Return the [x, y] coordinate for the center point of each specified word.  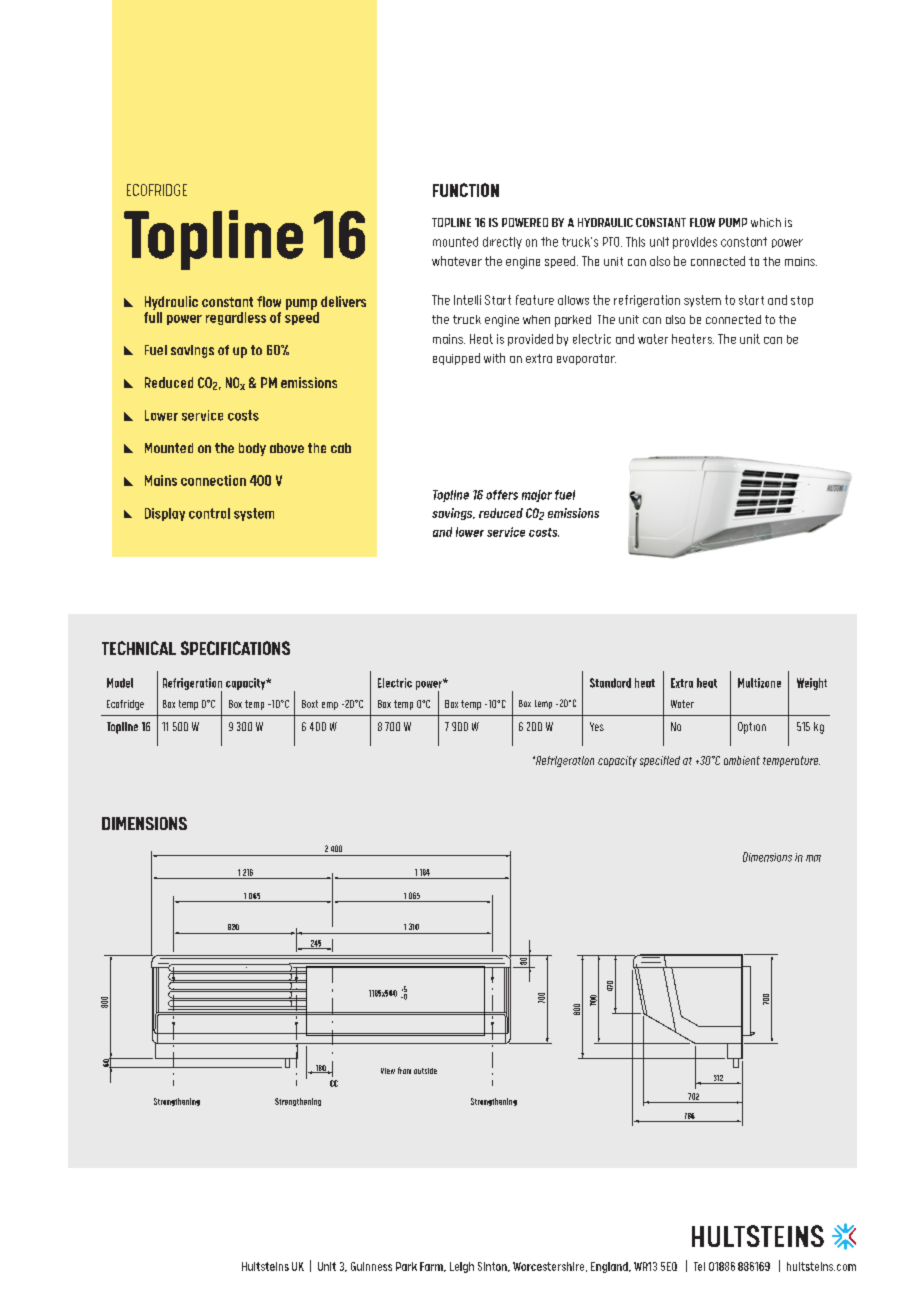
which [766, 222]
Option [752, 728]
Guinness [371, 1266]
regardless [236, 318]
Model [120, 683]
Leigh [462, 1267]
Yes [597, 726]
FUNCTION [466, 190]
